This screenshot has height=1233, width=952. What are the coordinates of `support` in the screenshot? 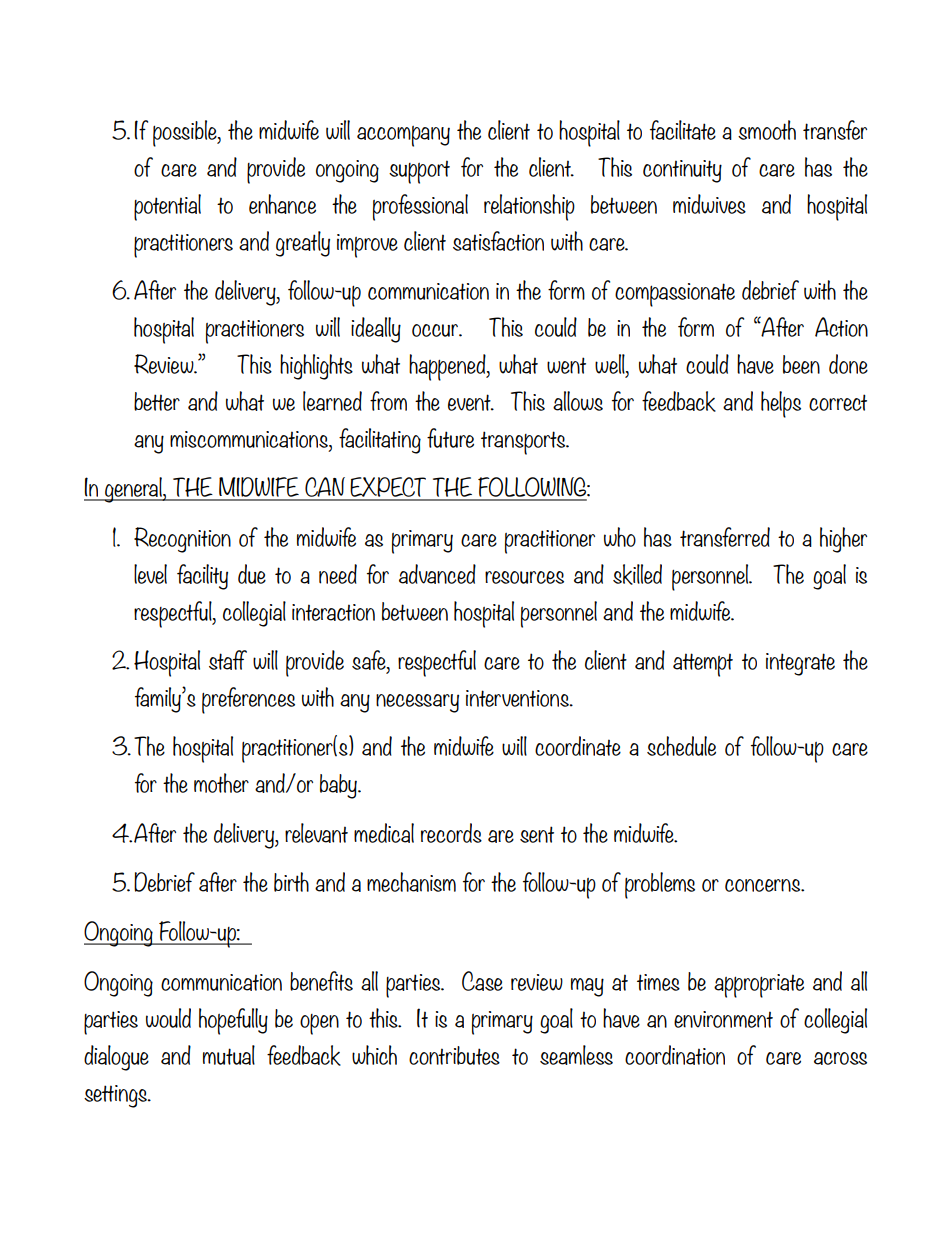 It's located at (419, 172).
